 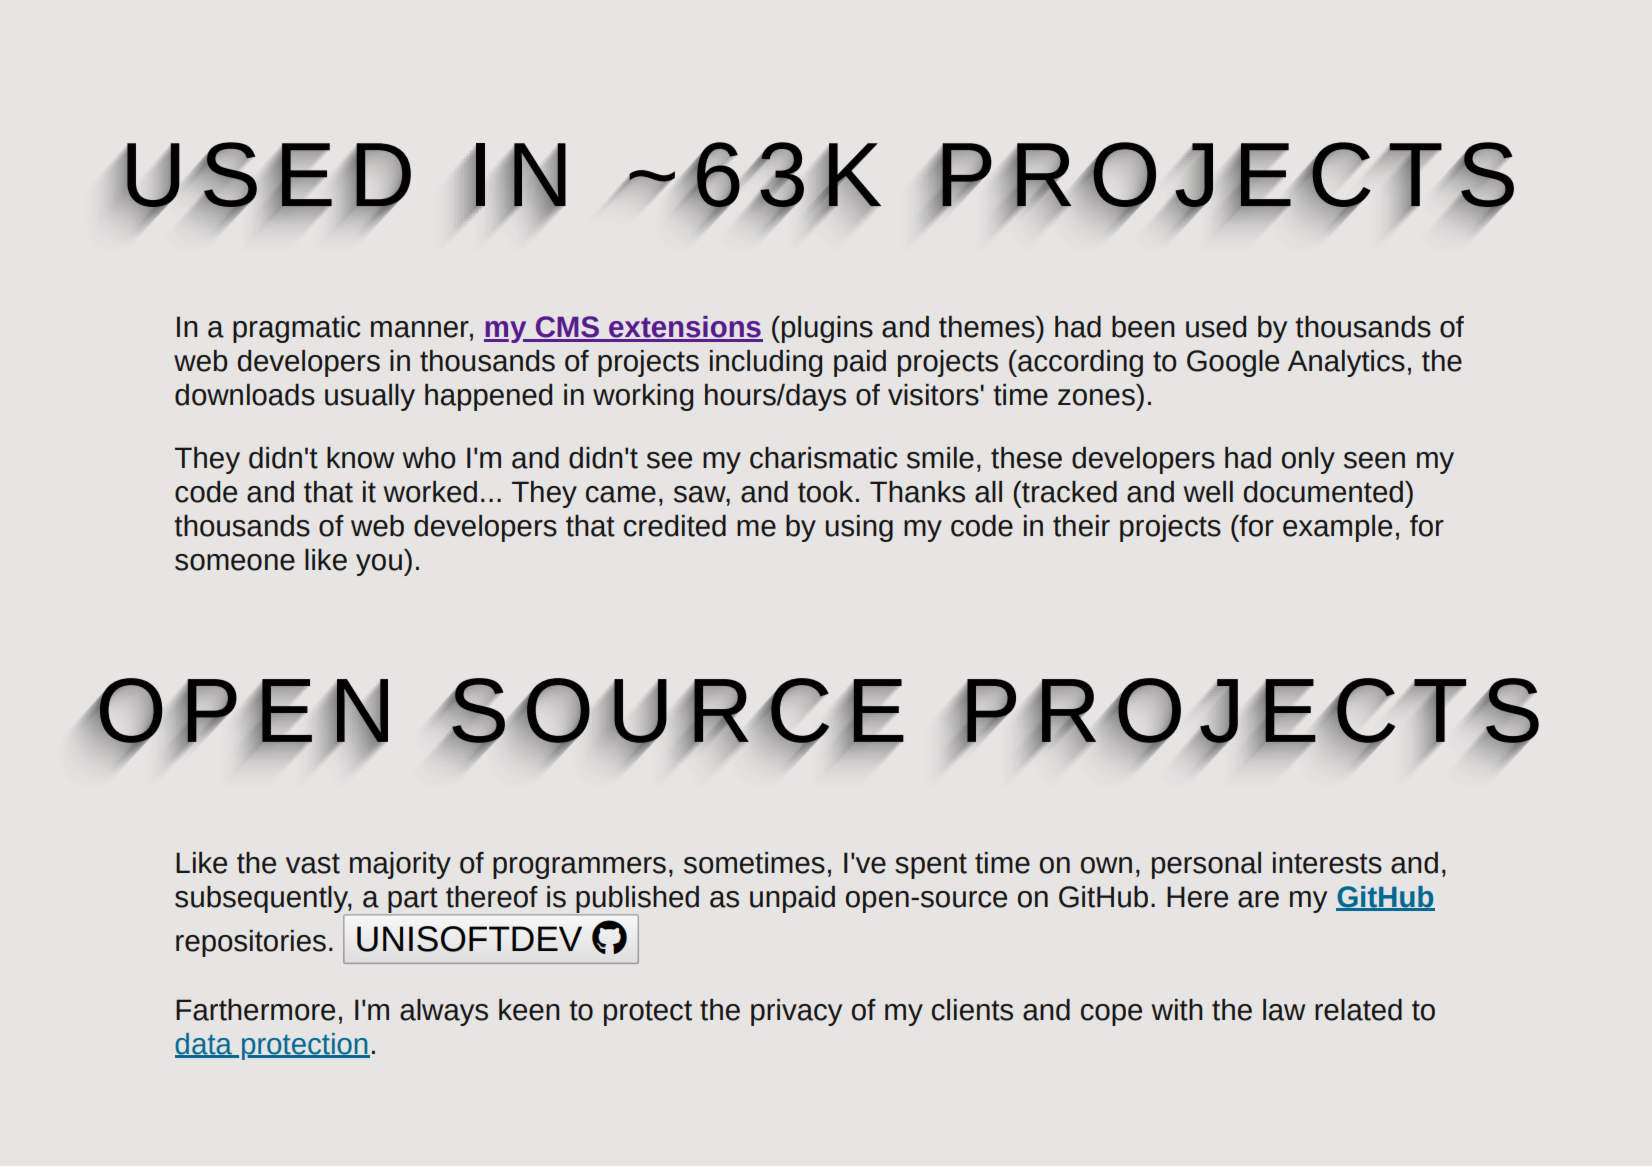 I want to click on always, so click(x=444, y=1012).
